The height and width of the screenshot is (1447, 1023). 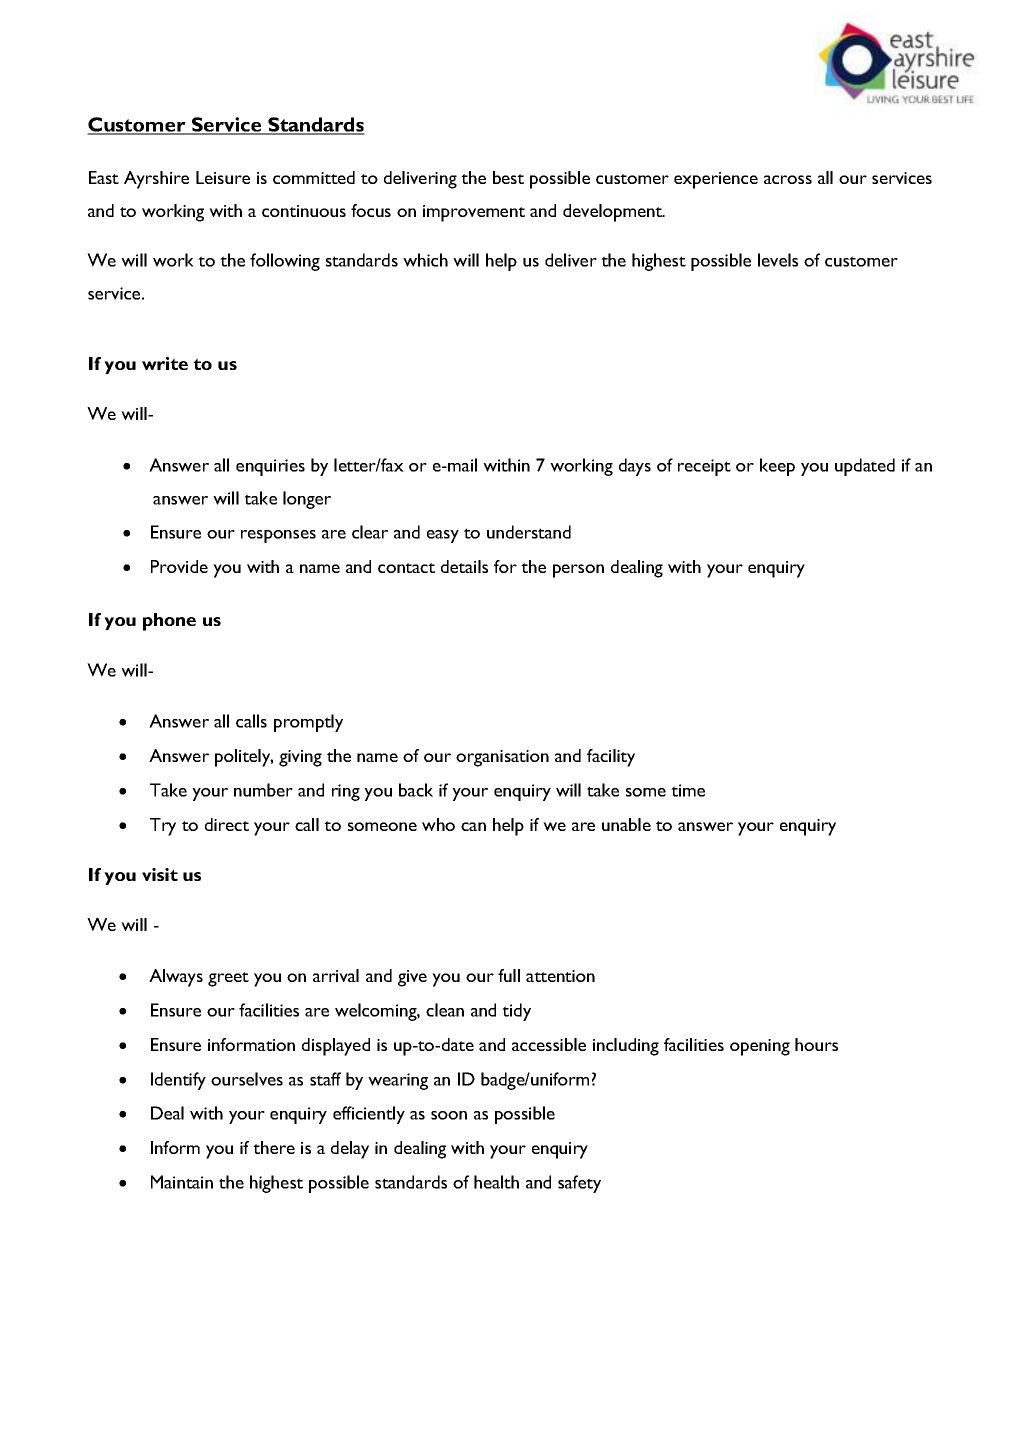 What do you see at coordinates (182, 1182) in the screenshot?
I see `Maintain` at bounding box center [182, 1182].
